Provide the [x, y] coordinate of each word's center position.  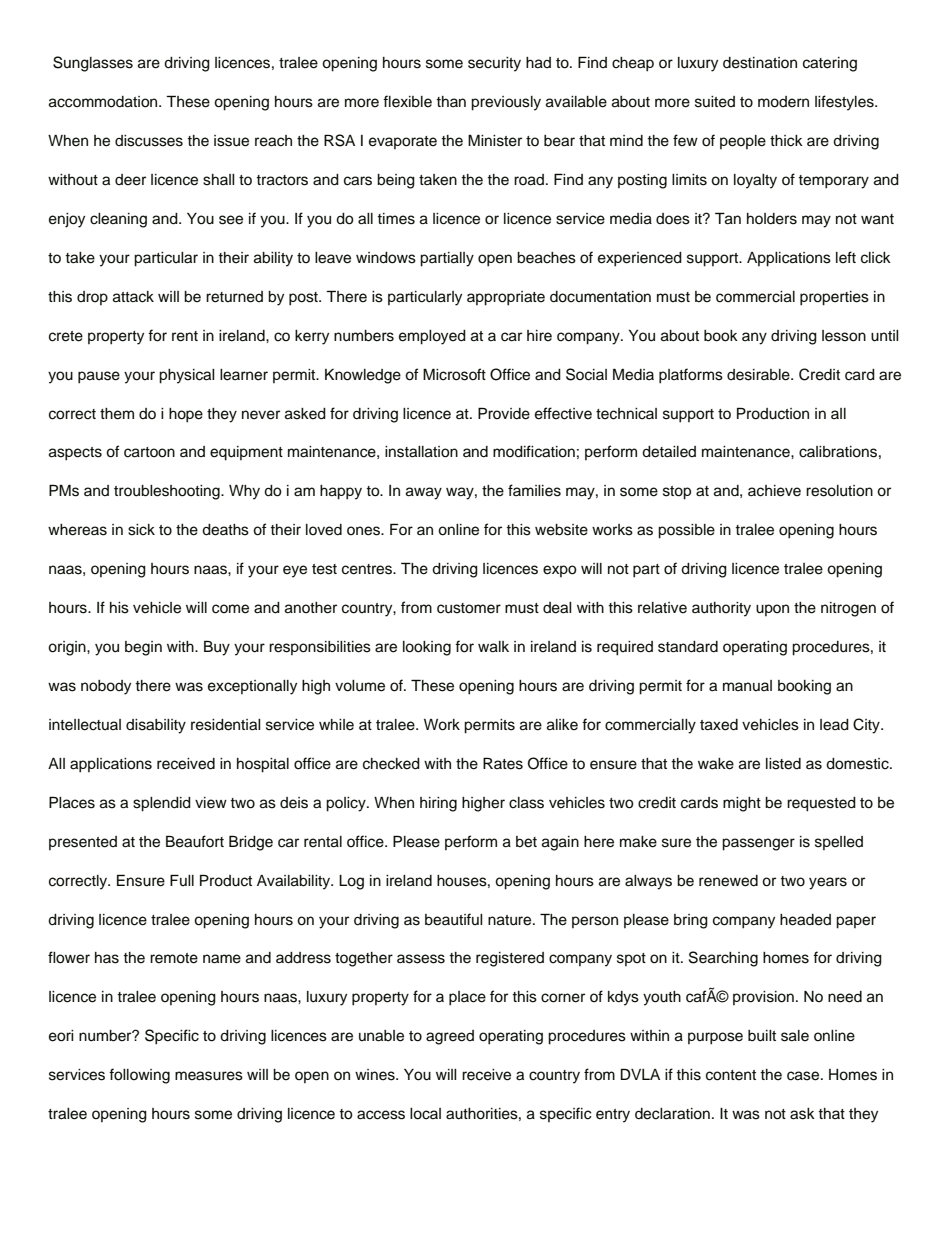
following [139, 1076]
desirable [759, 375]
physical [186, 376]
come [230, 609]
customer [469, 608]
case [804, 1076]
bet [526, 842]
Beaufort [195, 841]
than [451, 101]
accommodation [104, 102]
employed [432, 337]
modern [783, 102]
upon [772, 610]
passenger [758, 844]
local [425, 1114]
